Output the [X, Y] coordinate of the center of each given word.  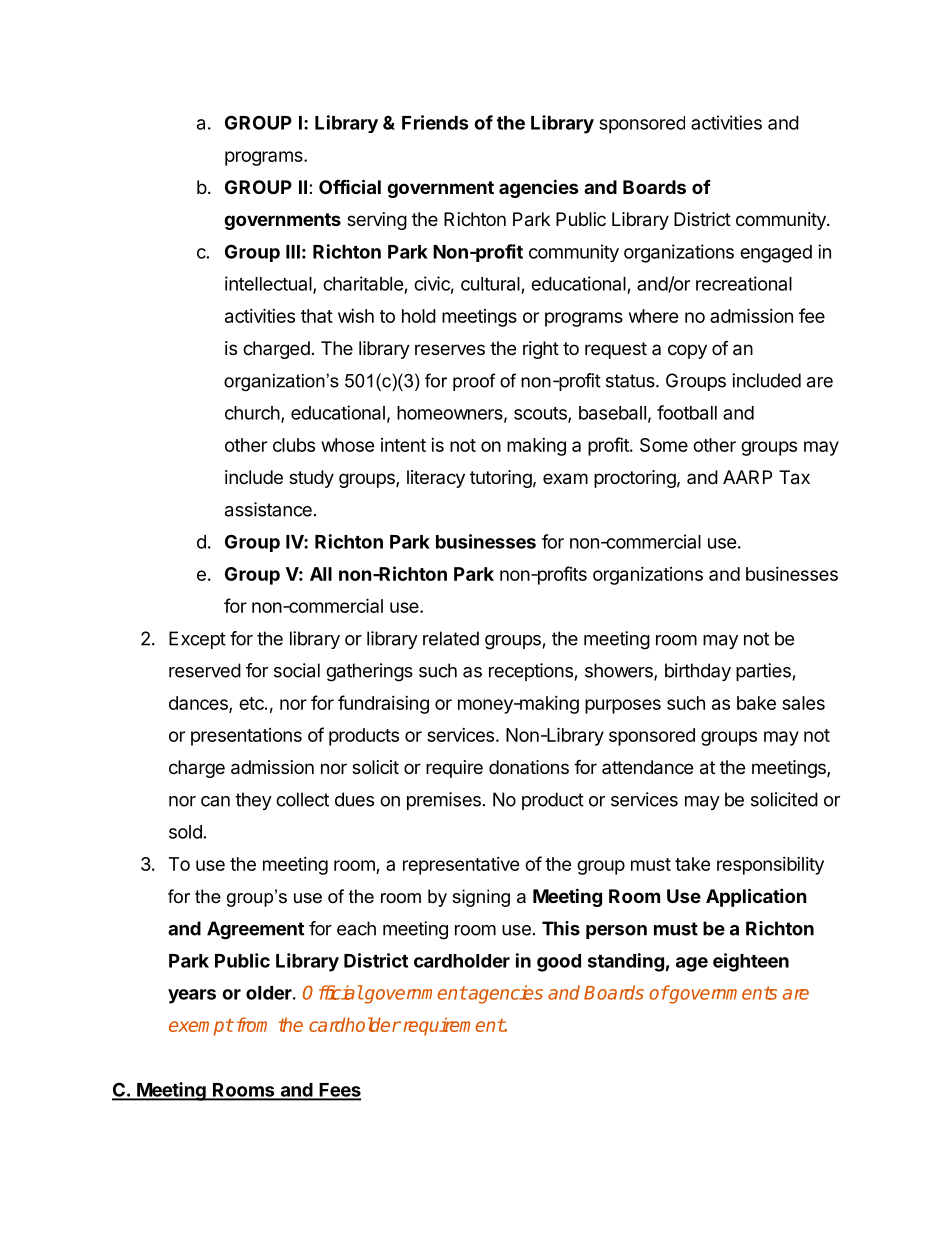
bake [756, 703]
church [252, 413]
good [559, 963]
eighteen [751, 962]
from [252, 1024]
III [293, 252]
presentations [246, 737]
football [687, 412]
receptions [531, 672]
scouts [541, 414]
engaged [776, 254]
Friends [435, 122]
